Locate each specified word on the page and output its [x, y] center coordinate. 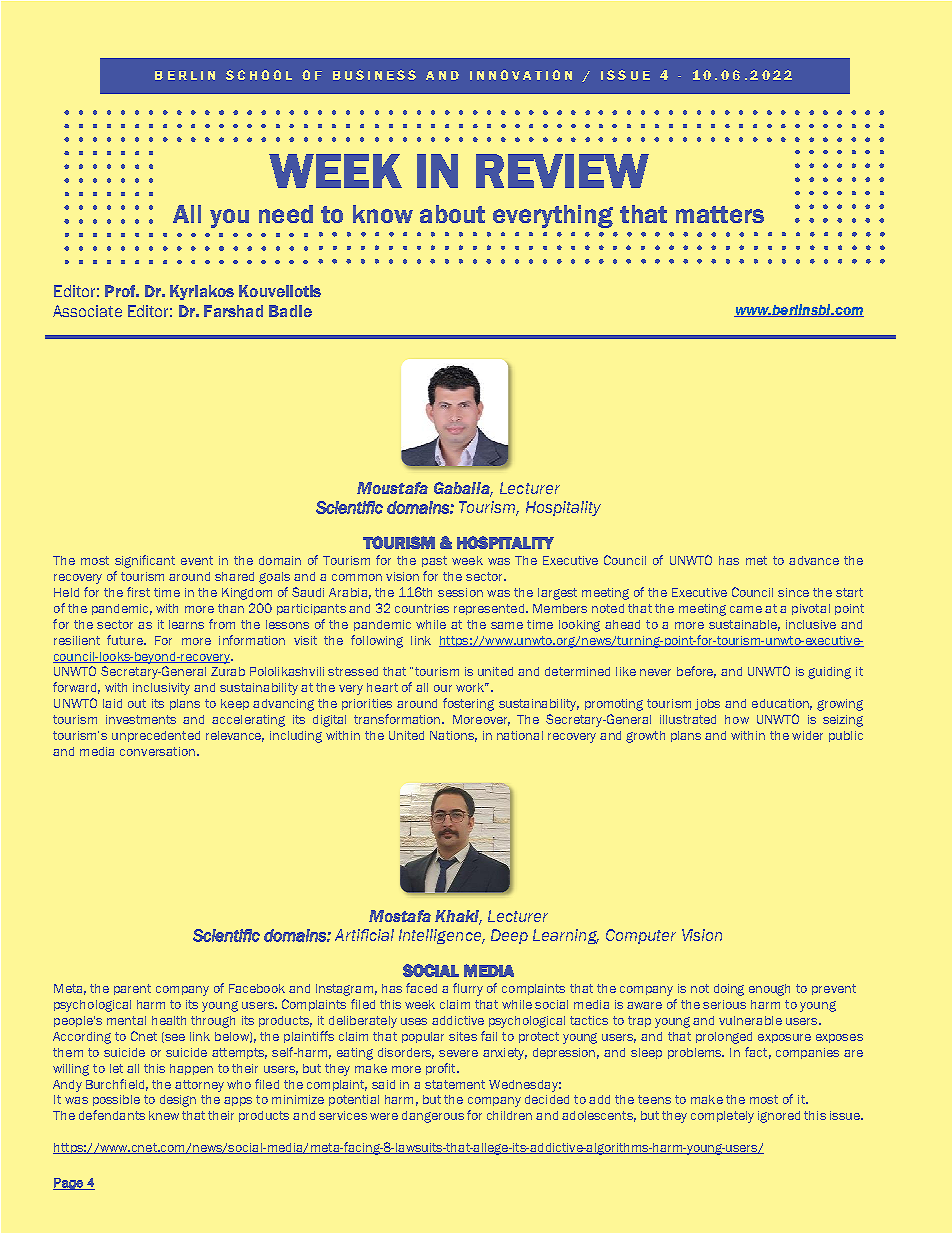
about [452, 214]
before [696, 672]
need [286, 214]
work [471, 687]
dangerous [433, 1117]
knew [164, 1115]
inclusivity [161, 689]
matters [720, 214]
